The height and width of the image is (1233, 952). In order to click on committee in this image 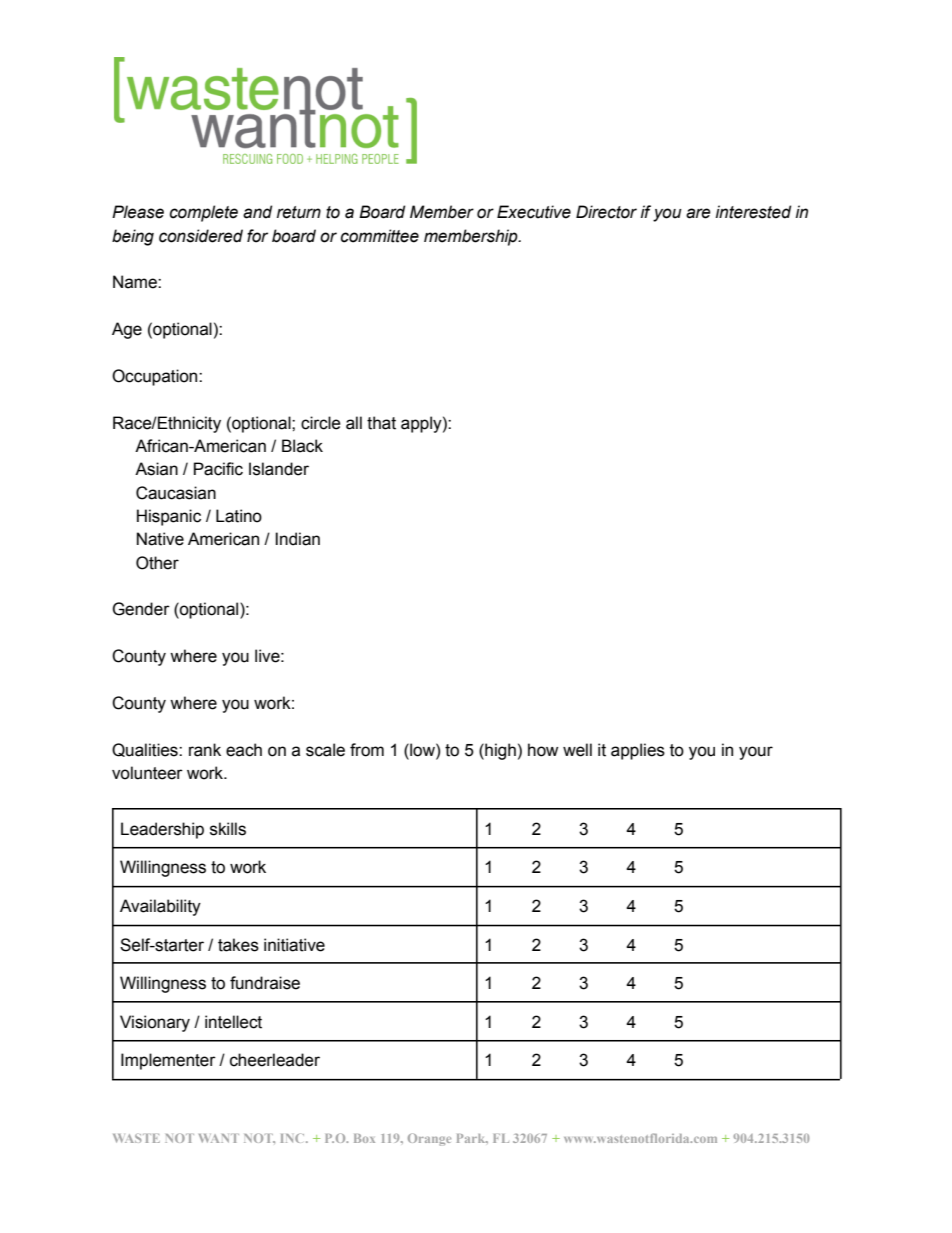, I will do `click(380, 236)`.
